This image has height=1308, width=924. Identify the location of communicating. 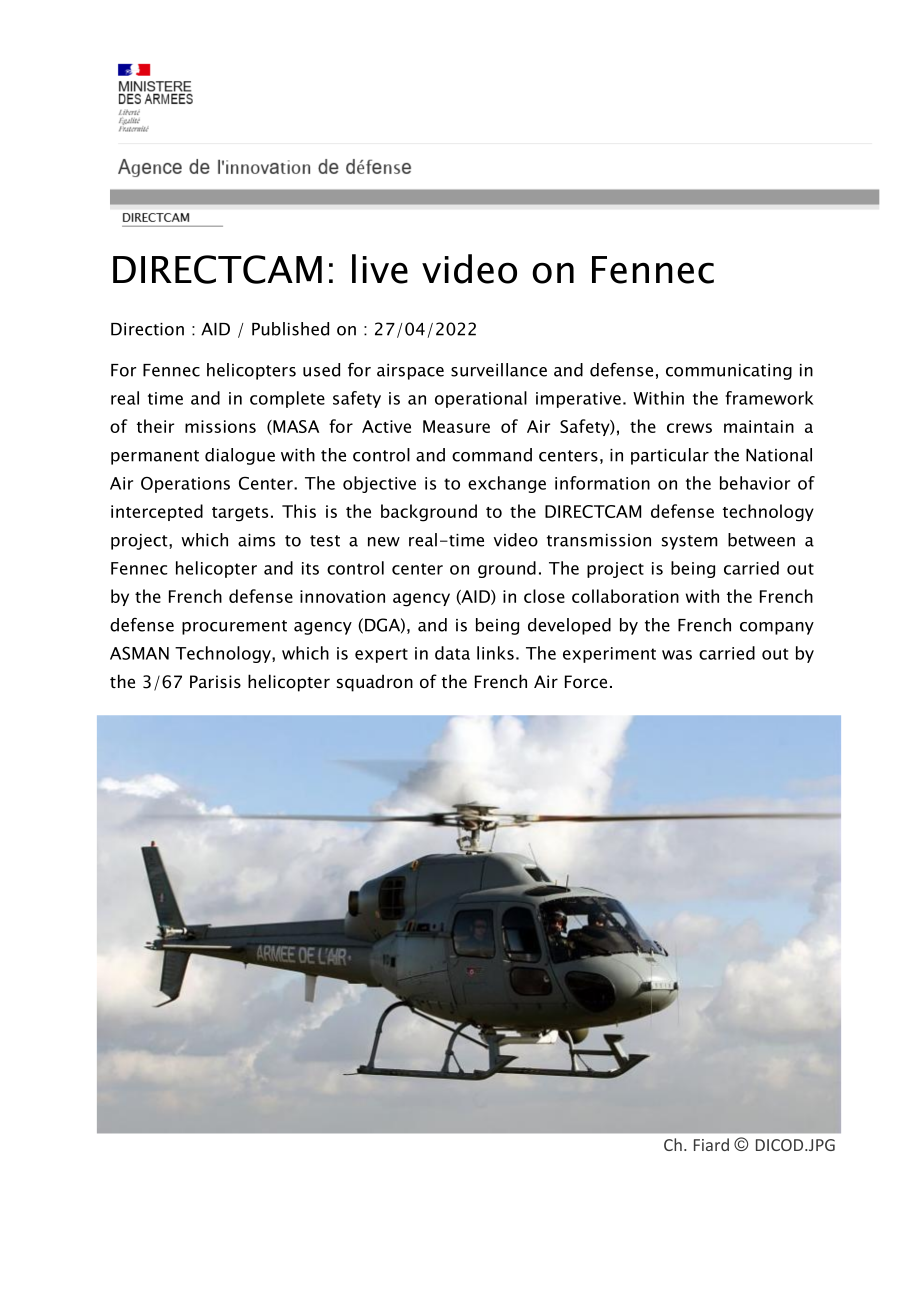
(729, 372).
